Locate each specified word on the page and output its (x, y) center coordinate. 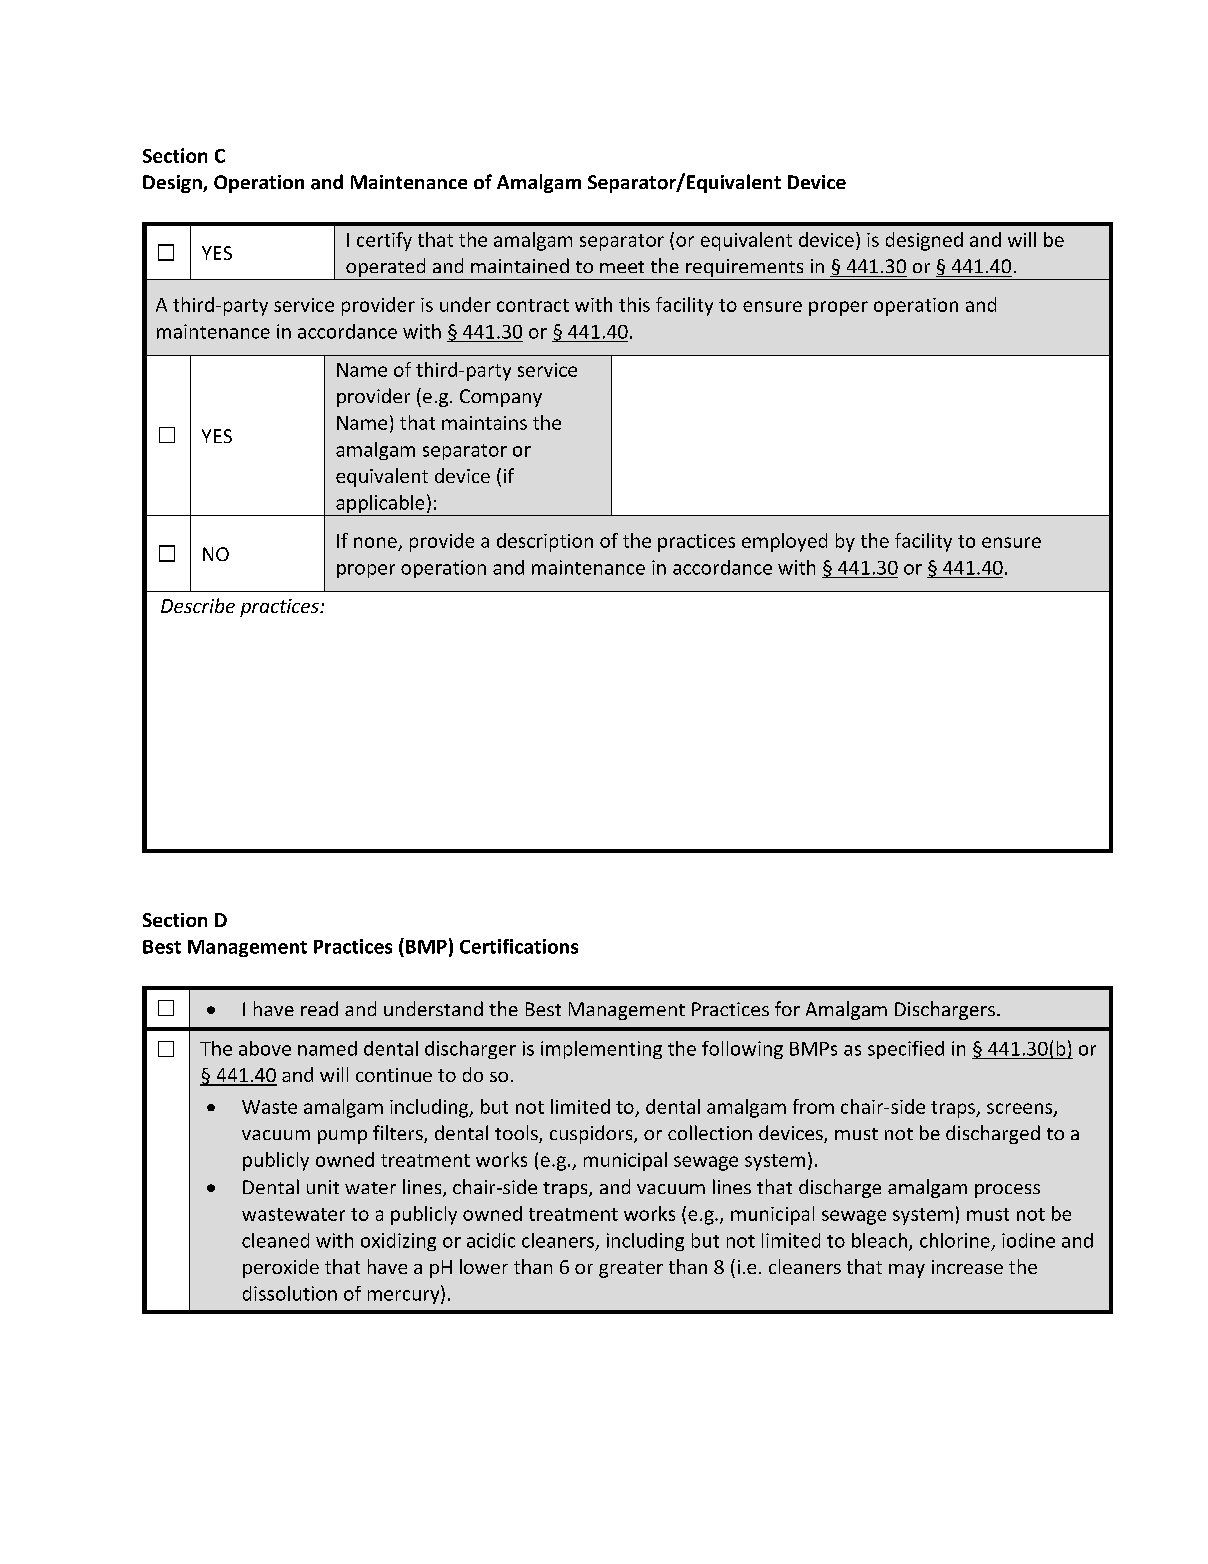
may (907, 1271)
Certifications (519, 946)
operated (386, 269)
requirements (745, 269)
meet (622, 267)
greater (631, 1269)
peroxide (281, 1268)
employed (784, 542)
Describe (198, 605)
